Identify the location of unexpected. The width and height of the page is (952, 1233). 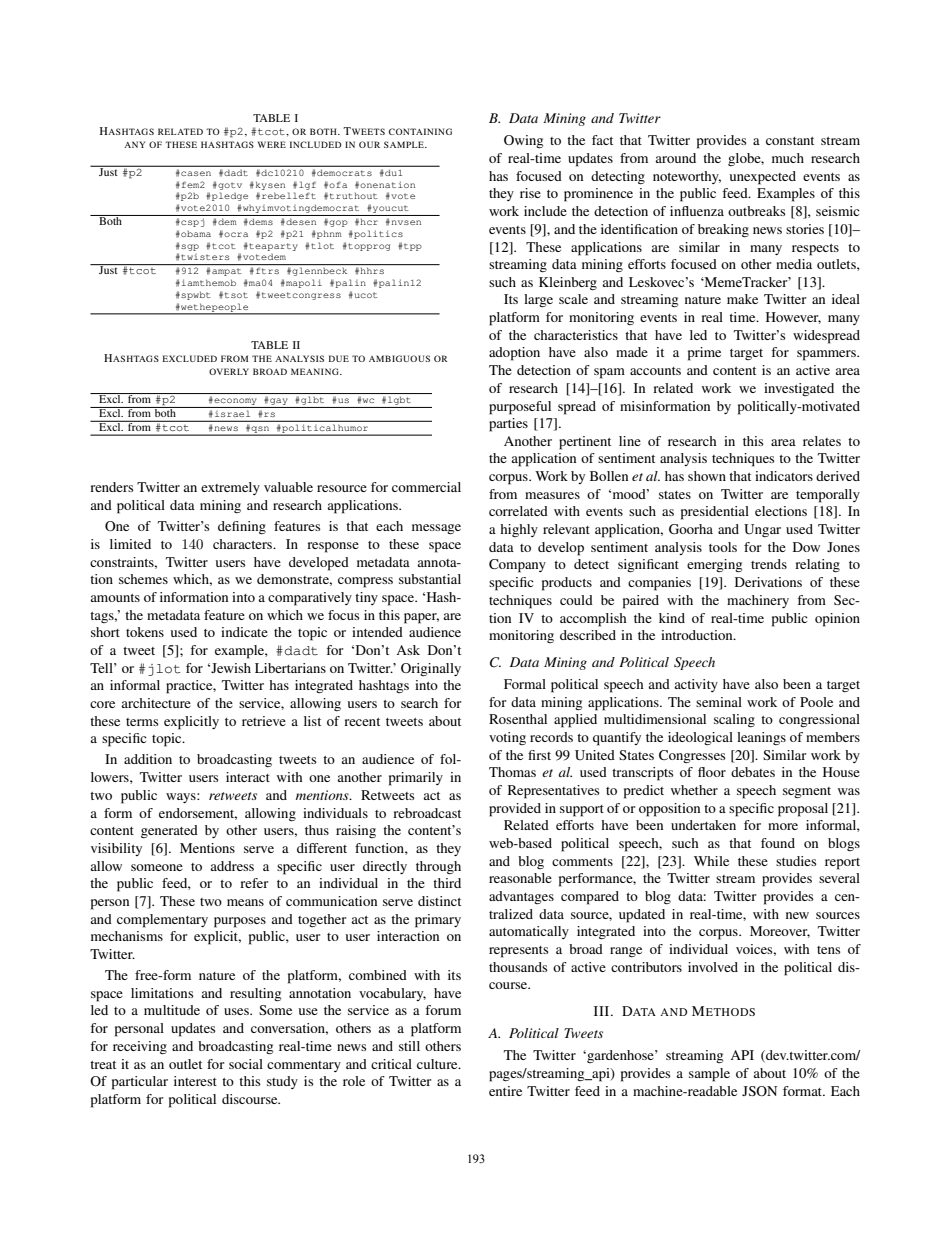
(763, 178).
